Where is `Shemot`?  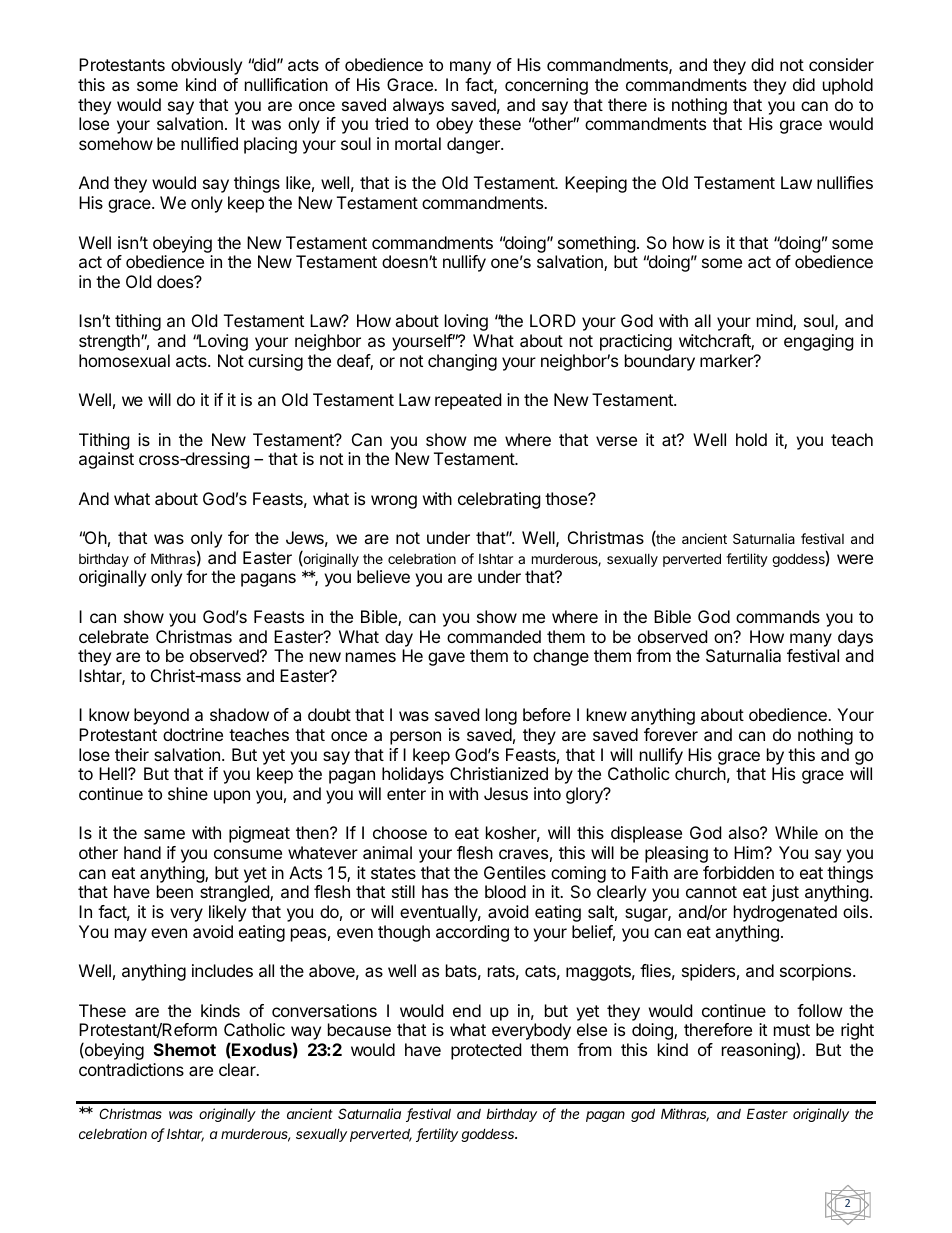 Shemot is located at coordinates (185, 1049).
